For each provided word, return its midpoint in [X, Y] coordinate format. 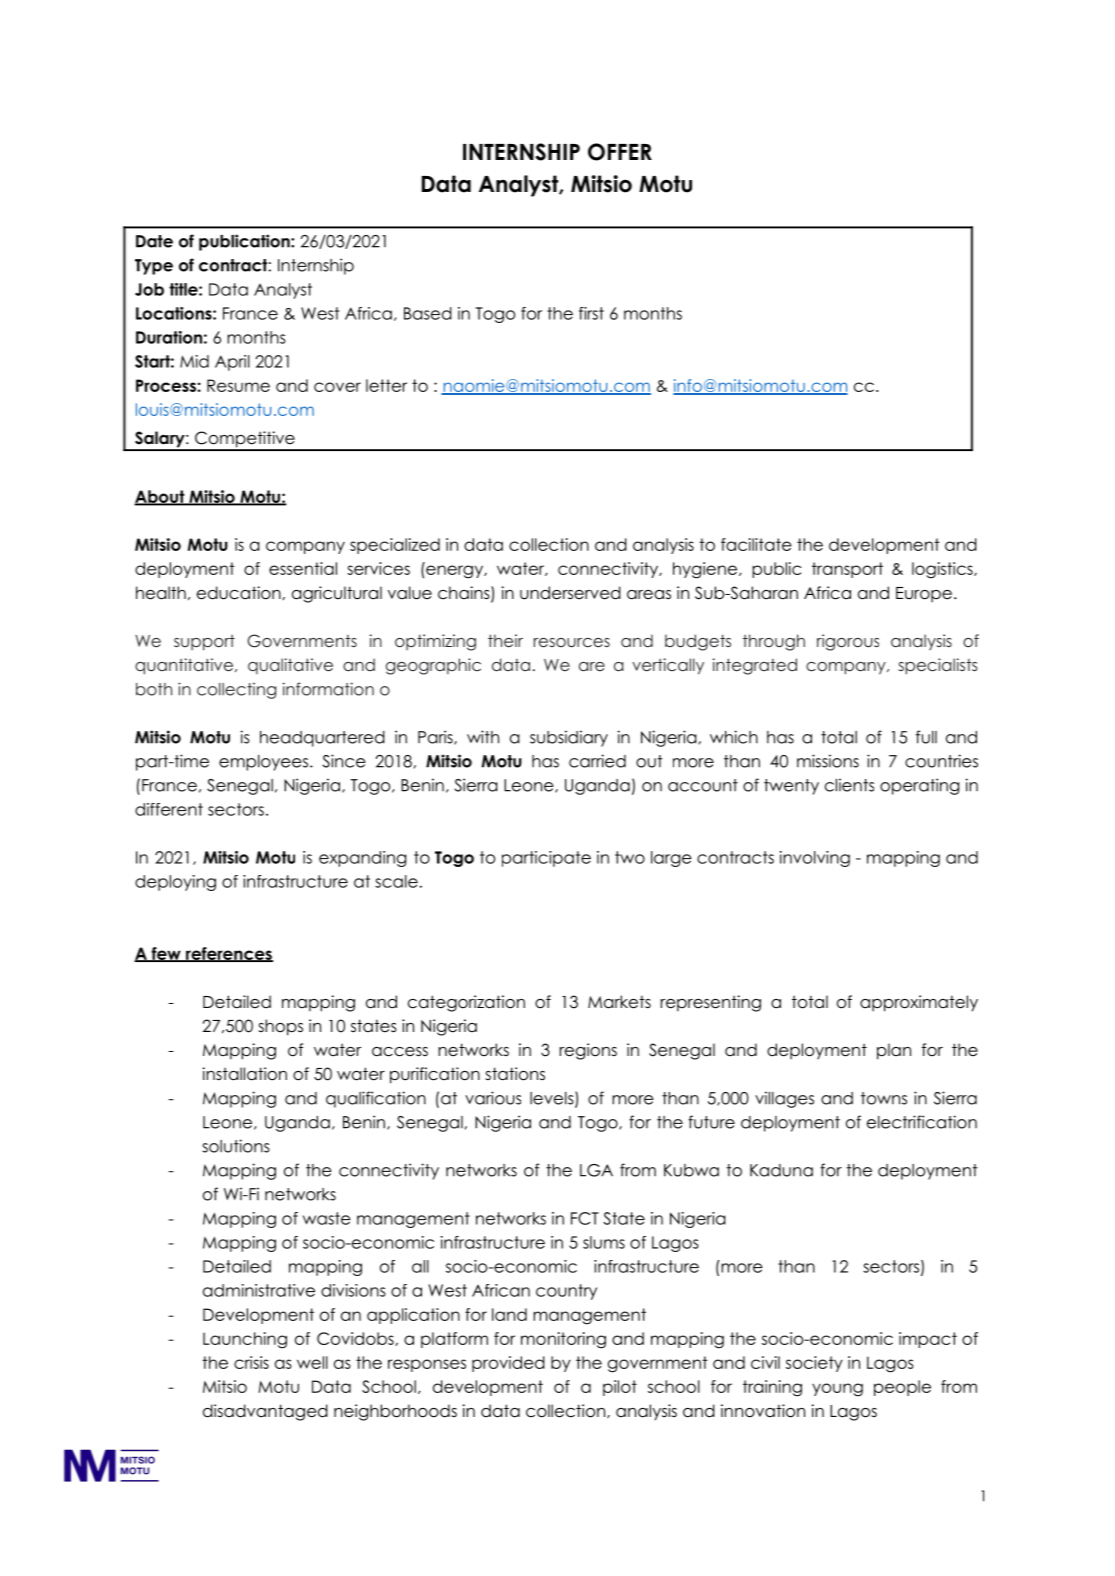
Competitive [245, 440]
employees [263, 763]
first [591, 313]
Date [154, 241]
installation [245, 1074]
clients [849, 785]
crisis [251, 1362]
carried [597, 761]
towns [884, 1098]
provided [508, 1364]
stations [515, 1074]
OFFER [620, 152]
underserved [570, 593]
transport [847, 570]
